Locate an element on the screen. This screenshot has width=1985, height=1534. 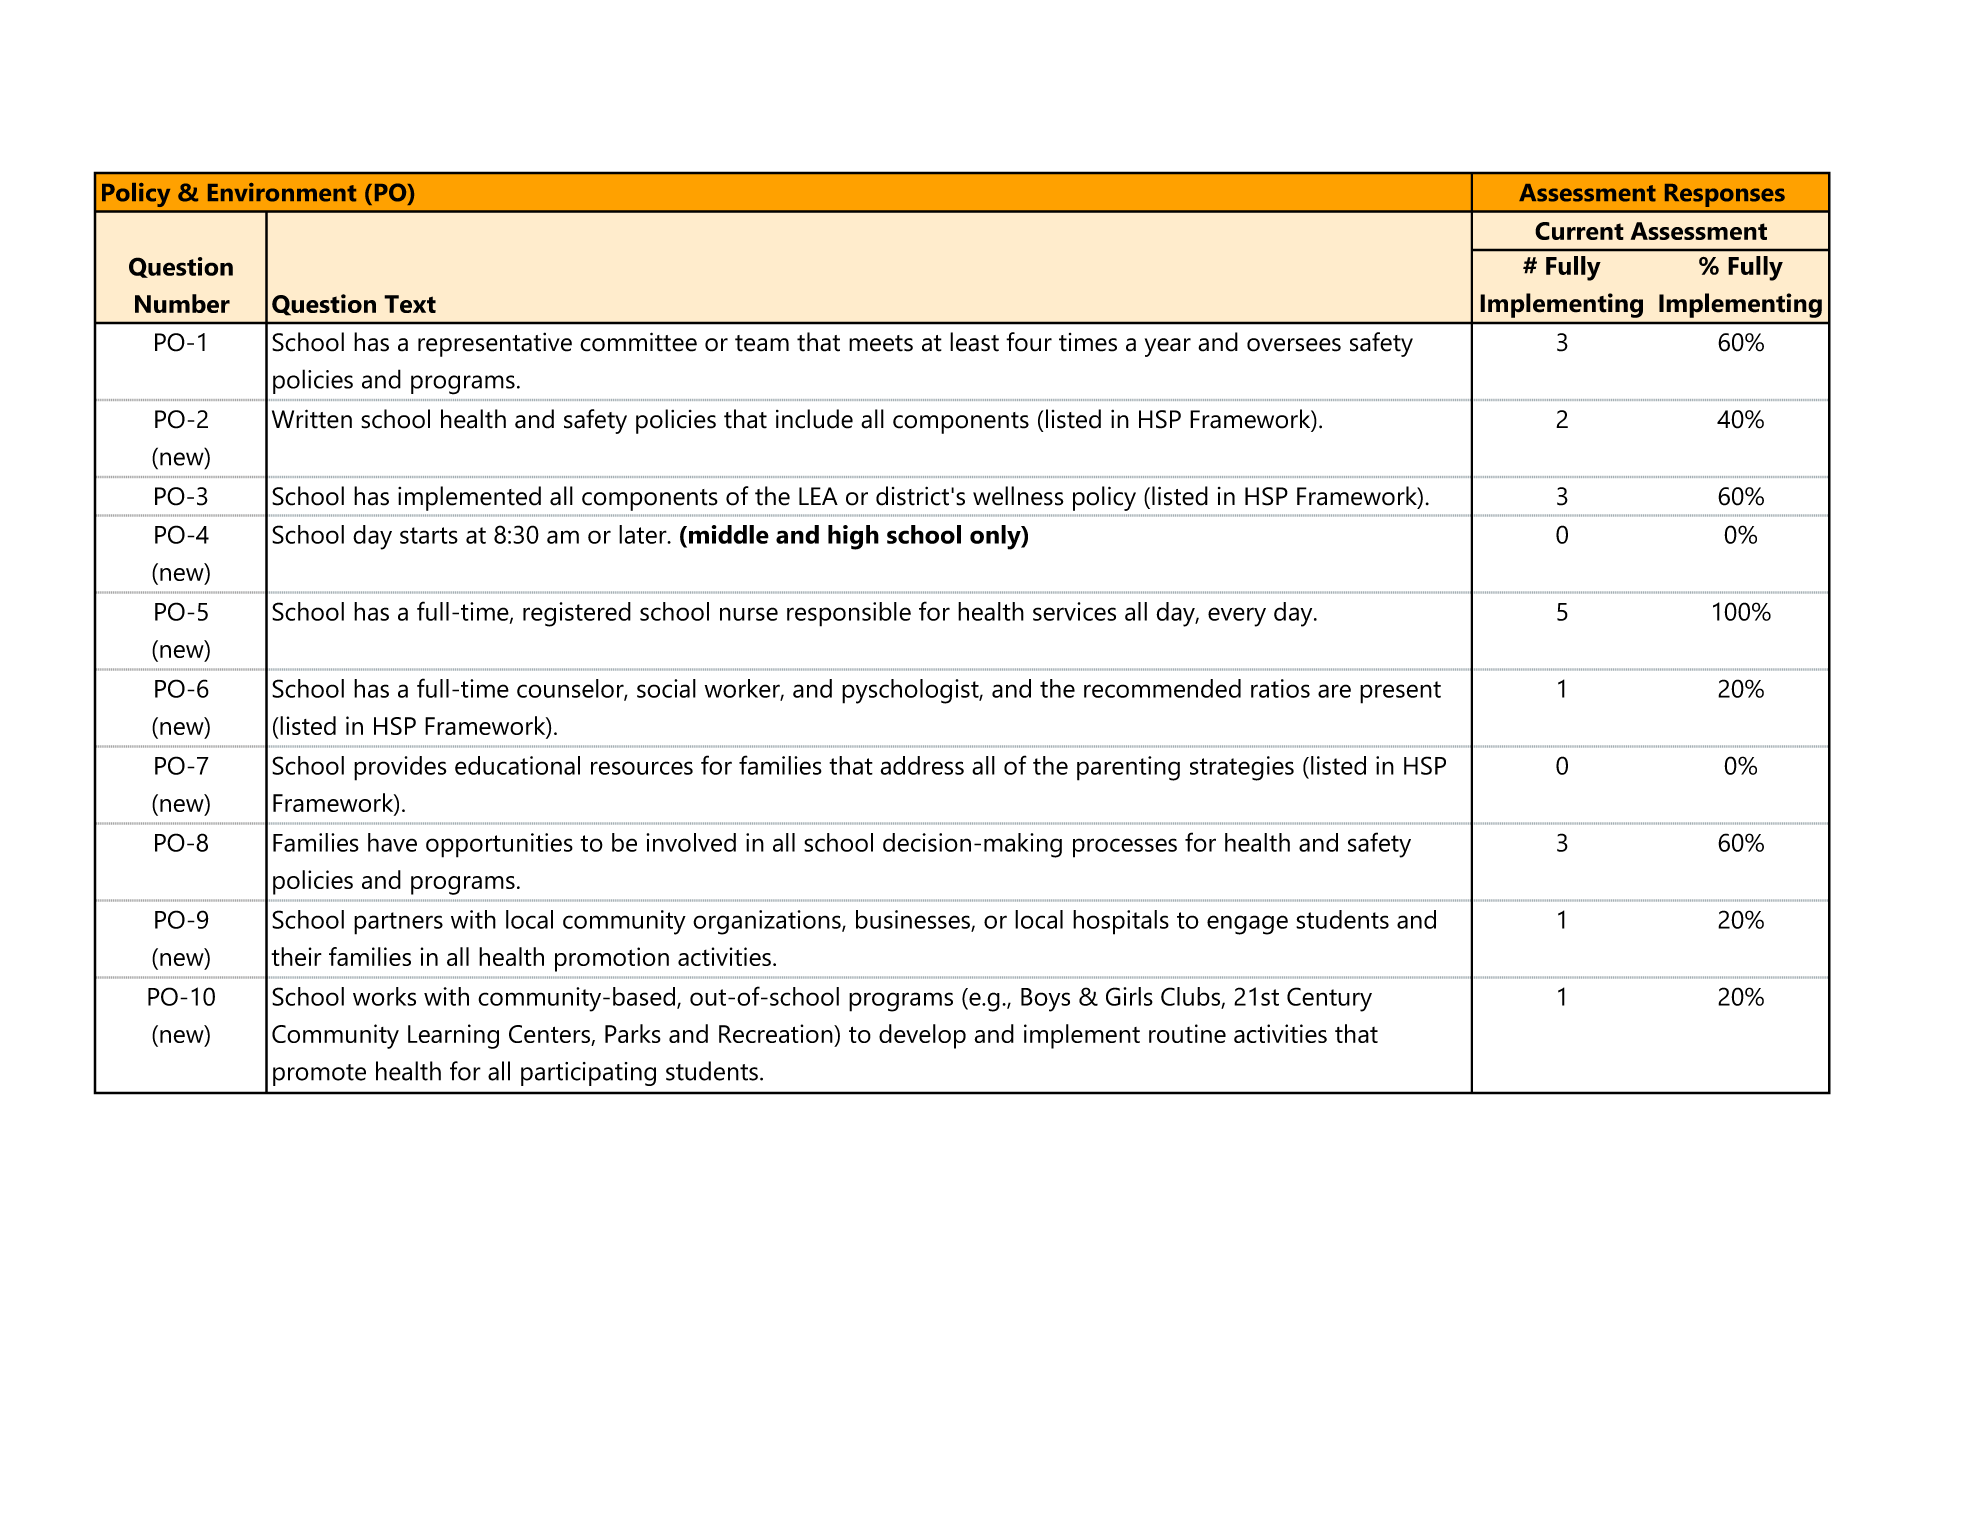
Written is located at coordinates (312, 419).
